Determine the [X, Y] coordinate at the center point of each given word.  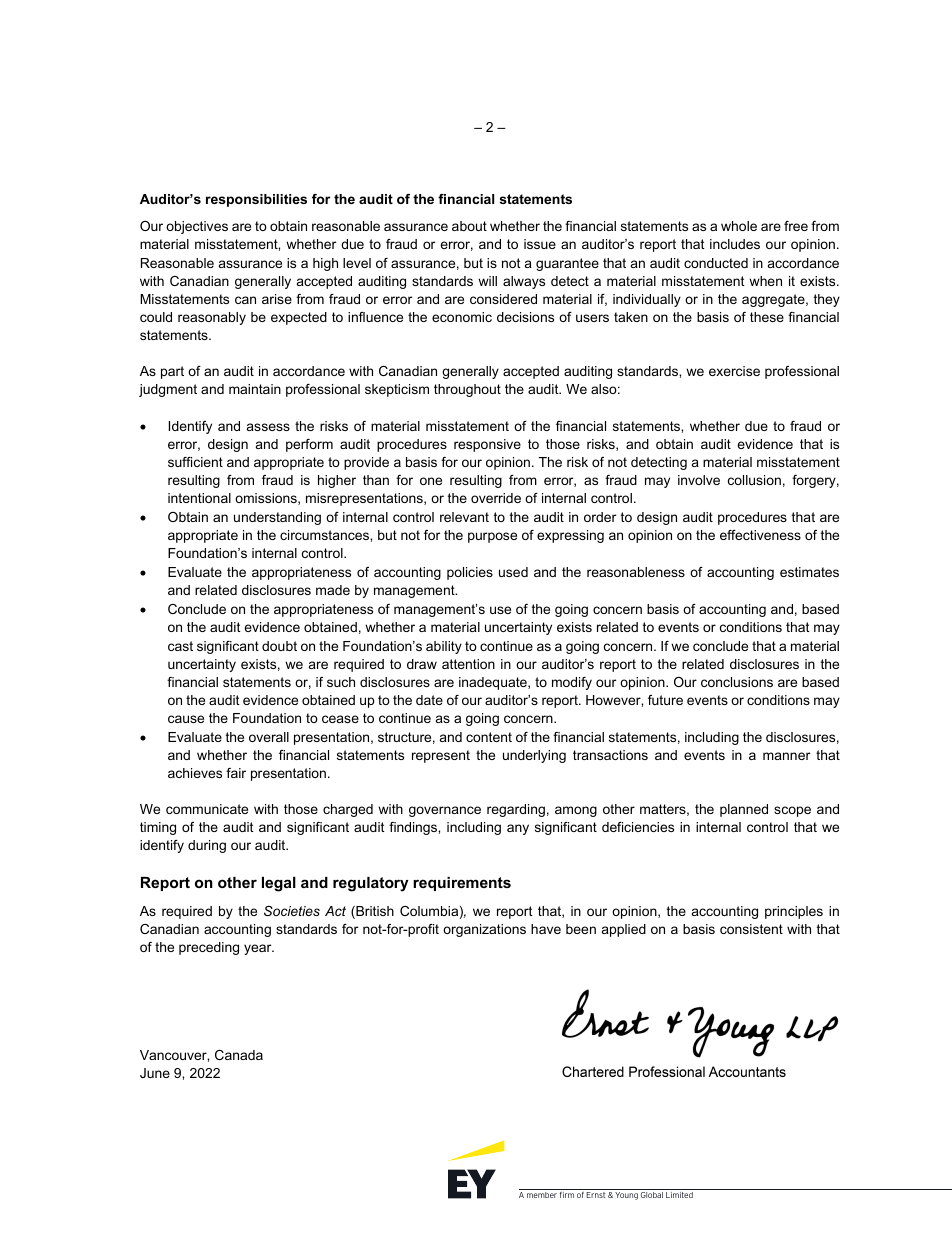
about [469, 226]
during [207, 846]
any [518, 829]
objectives [197, 227]
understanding [277, 518]
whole [739, 226]
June [155, 1073]
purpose [492, 537]
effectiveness [760, 535]
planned [744, 810]
